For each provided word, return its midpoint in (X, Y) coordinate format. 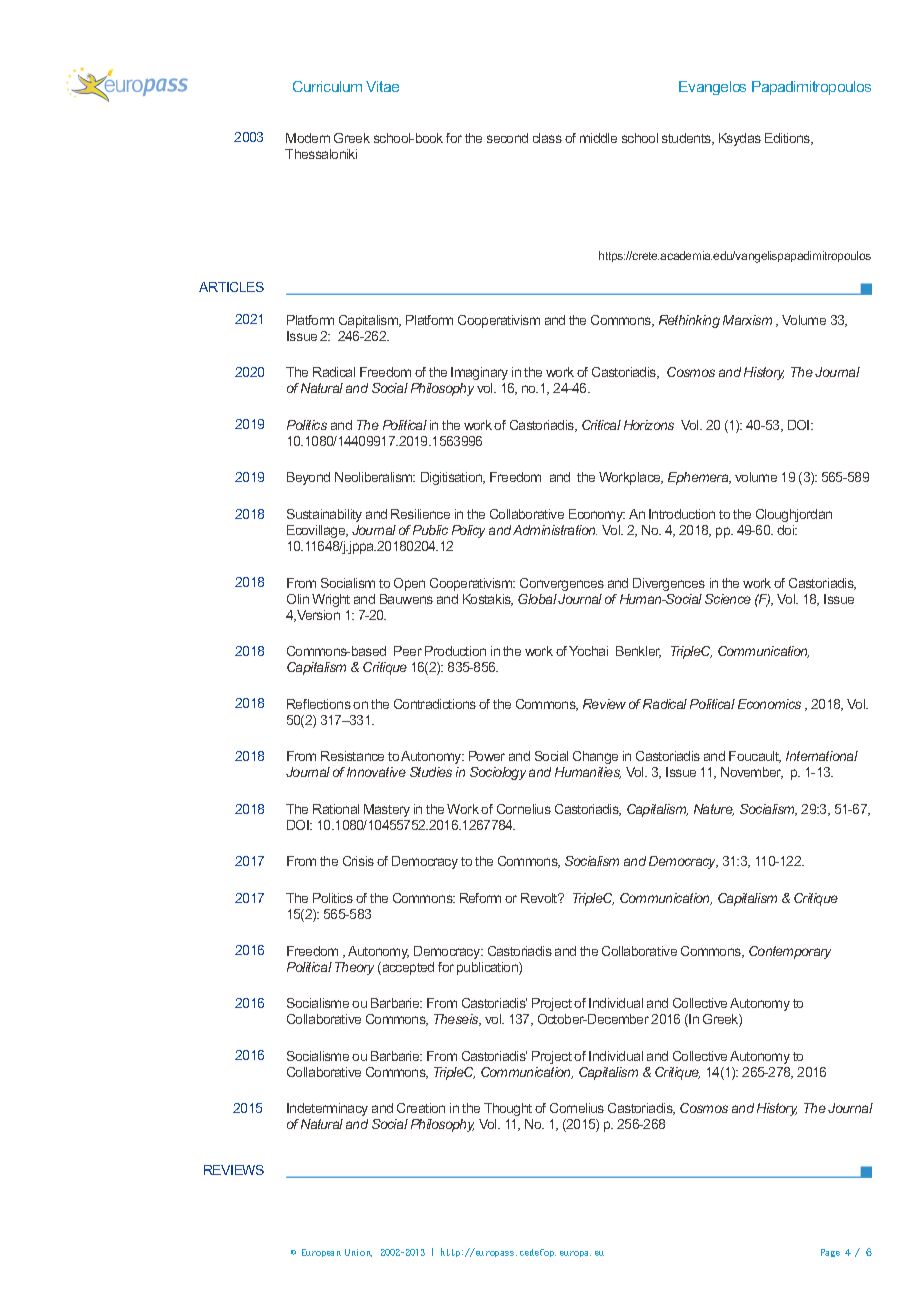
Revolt (540, 898)
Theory (354, 968)
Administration (555, 530)
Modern (308, 138)
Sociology (498, 773)
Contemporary (790, 952)
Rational (336, 809)
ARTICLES (231, 287)
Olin (298, 599)
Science (728, 599)
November (752, 773)
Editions (789, 139)
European (321, 1253)
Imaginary (479, 373)
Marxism (747, 320)
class (547, 138)
